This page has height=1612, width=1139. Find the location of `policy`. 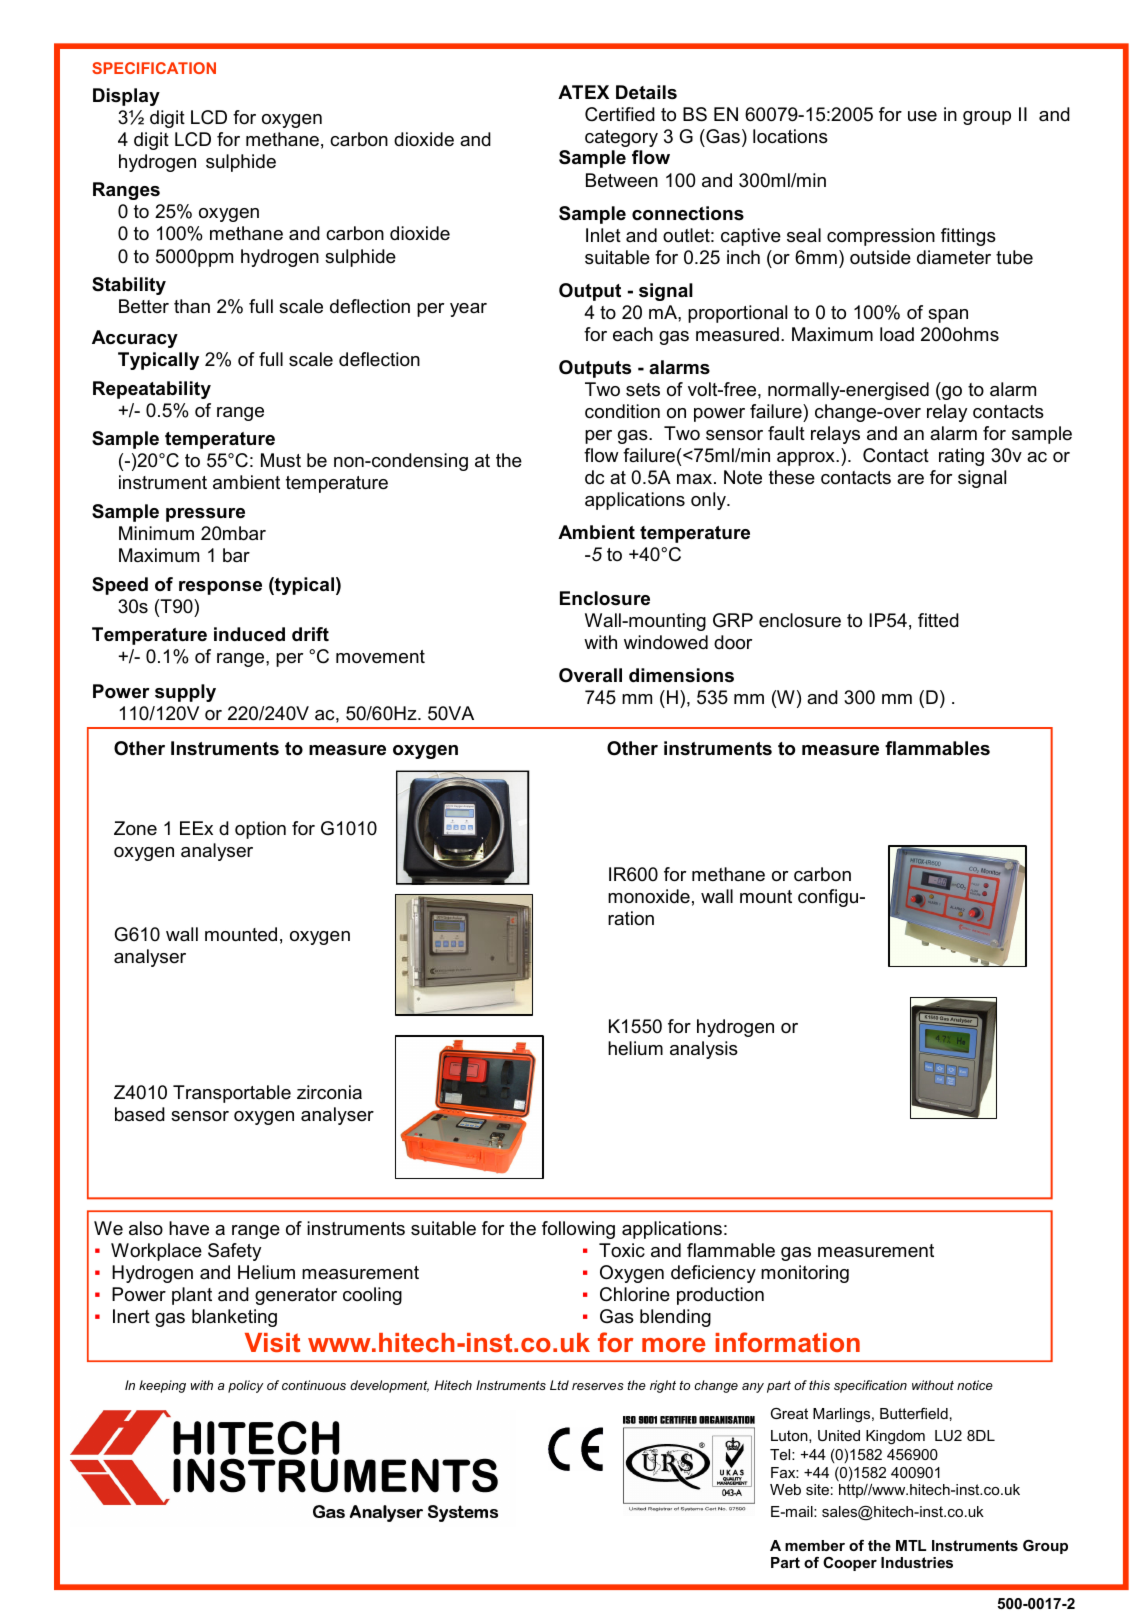

policy is located at coordinates (246, 1386).
